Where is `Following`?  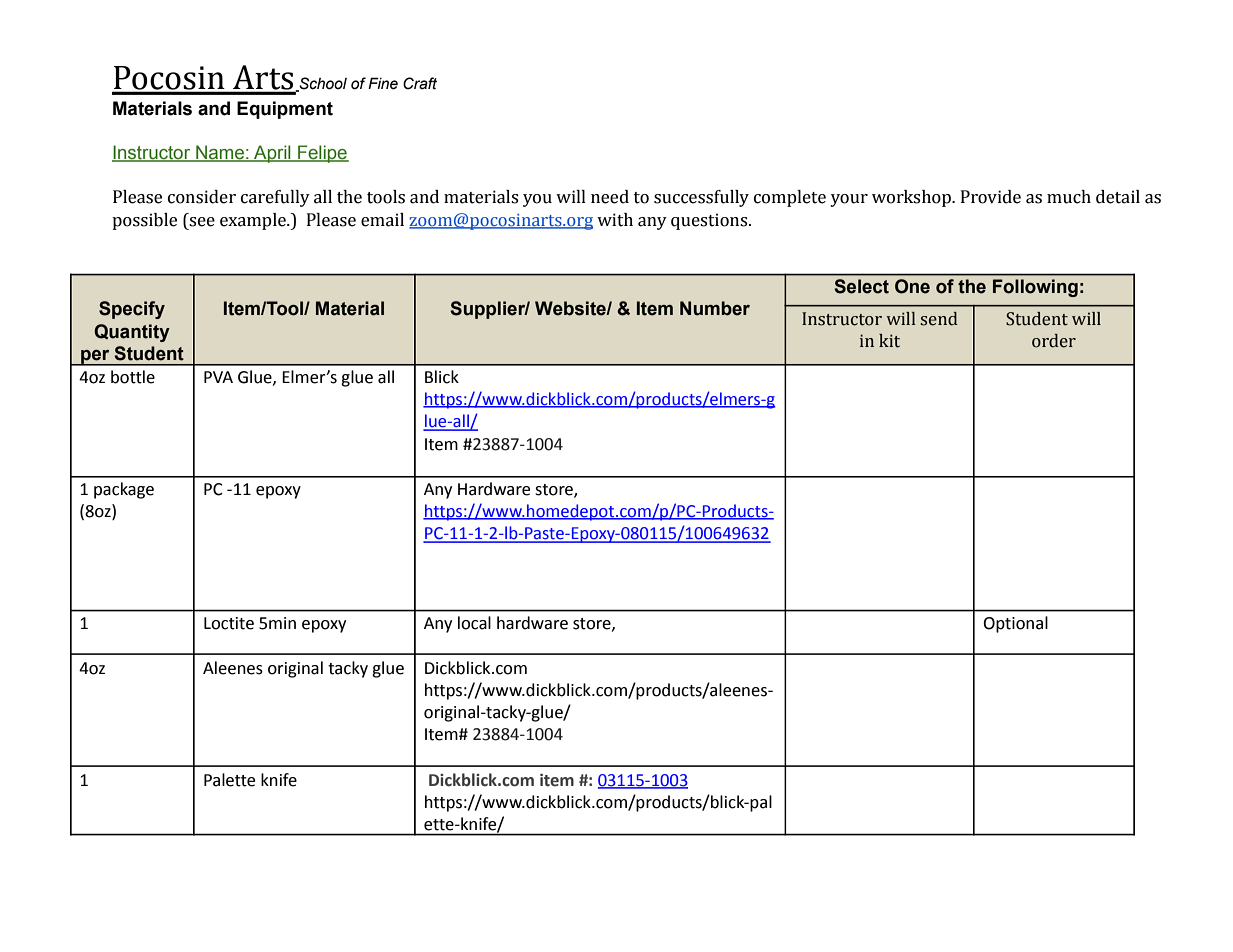 Following is located at coordinates (1035, 288).
